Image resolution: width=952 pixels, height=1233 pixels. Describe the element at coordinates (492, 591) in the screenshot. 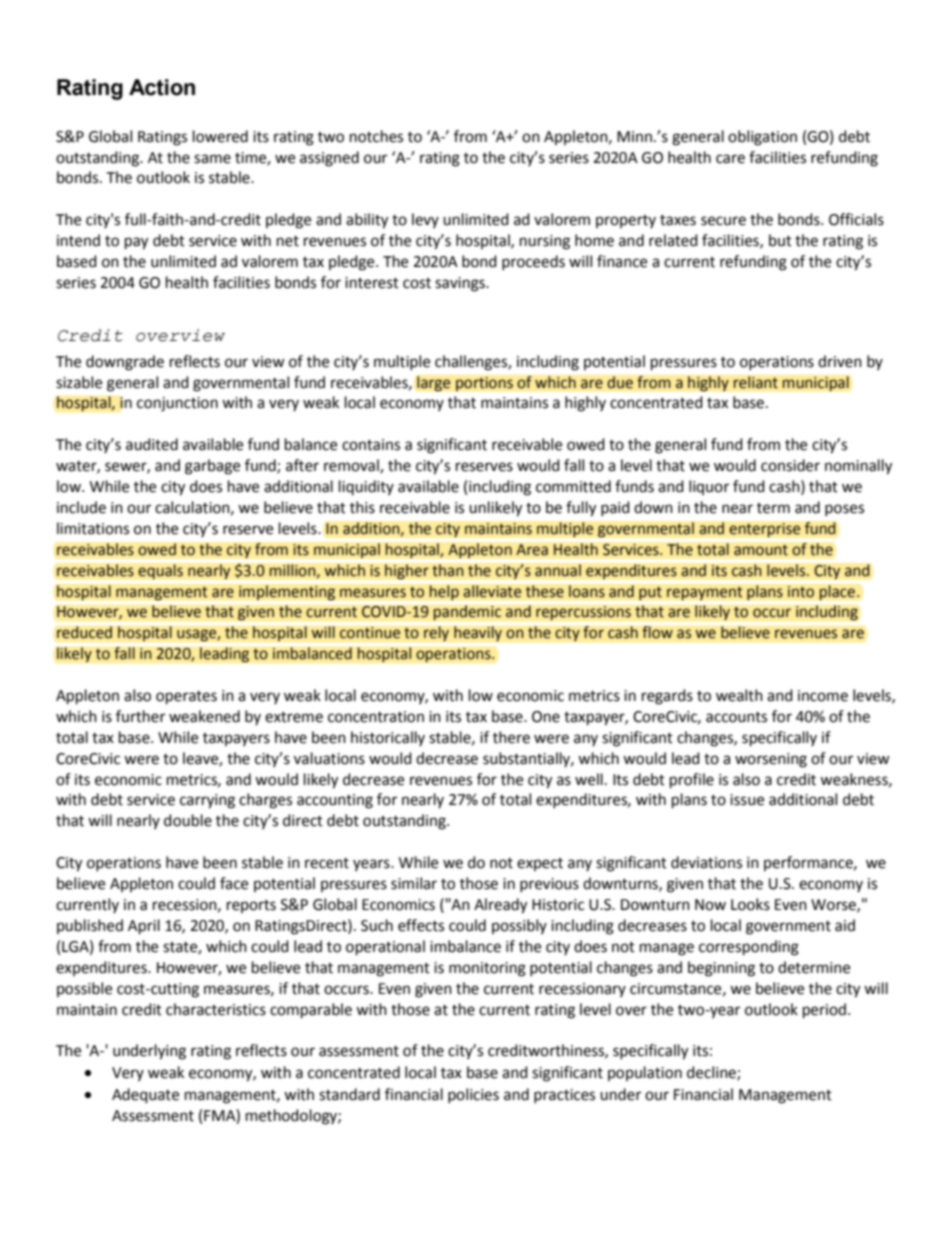

I see `alleviate` at that location.
